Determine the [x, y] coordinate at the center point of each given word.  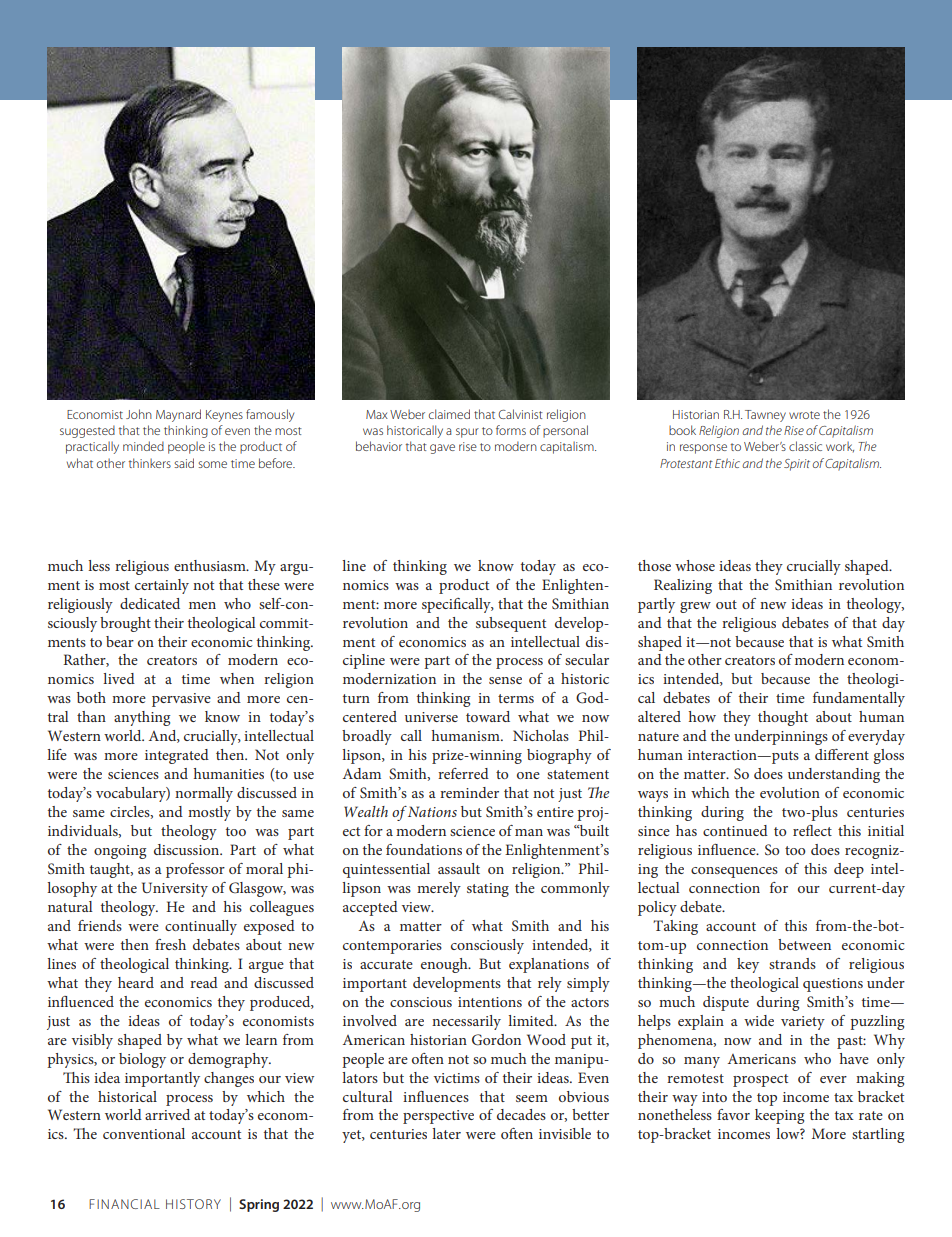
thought [783, 718]
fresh [170, 944]
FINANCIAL [124, 1204]
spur [467, 433]
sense [505, 680]
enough [445, 965]
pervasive [181, 700]
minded [143, 446]
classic [805, 446]
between [804, 944]
